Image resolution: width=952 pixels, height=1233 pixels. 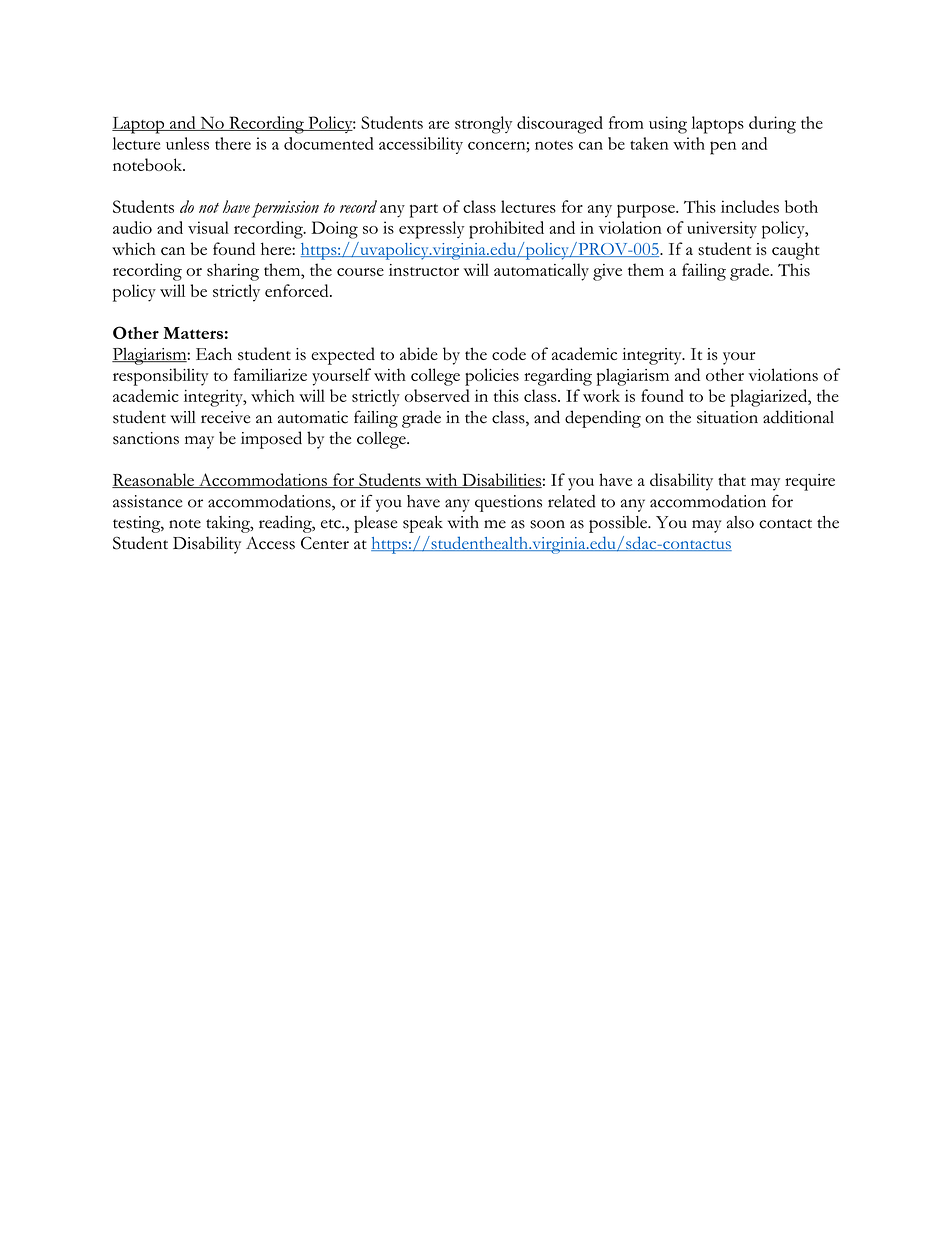 What do you see at coordinates (193, 333) in the image?
I see `Matters` at bounding box center [193, 333].
